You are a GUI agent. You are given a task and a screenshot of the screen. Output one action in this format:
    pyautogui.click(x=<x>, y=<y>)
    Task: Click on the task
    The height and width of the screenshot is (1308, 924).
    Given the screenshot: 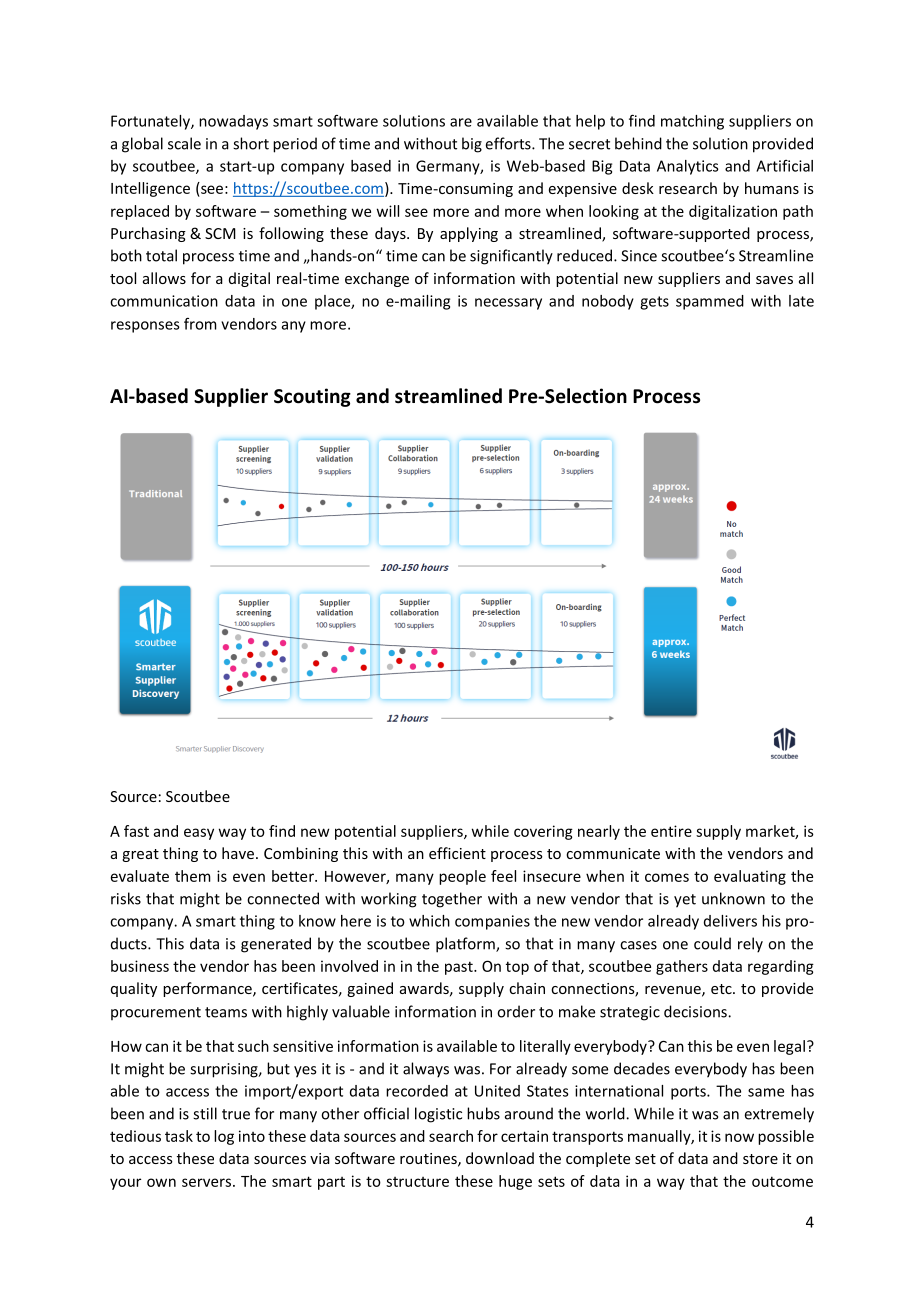 What is the action you would take?
    pyautogui.click(x=179, y=1136)
